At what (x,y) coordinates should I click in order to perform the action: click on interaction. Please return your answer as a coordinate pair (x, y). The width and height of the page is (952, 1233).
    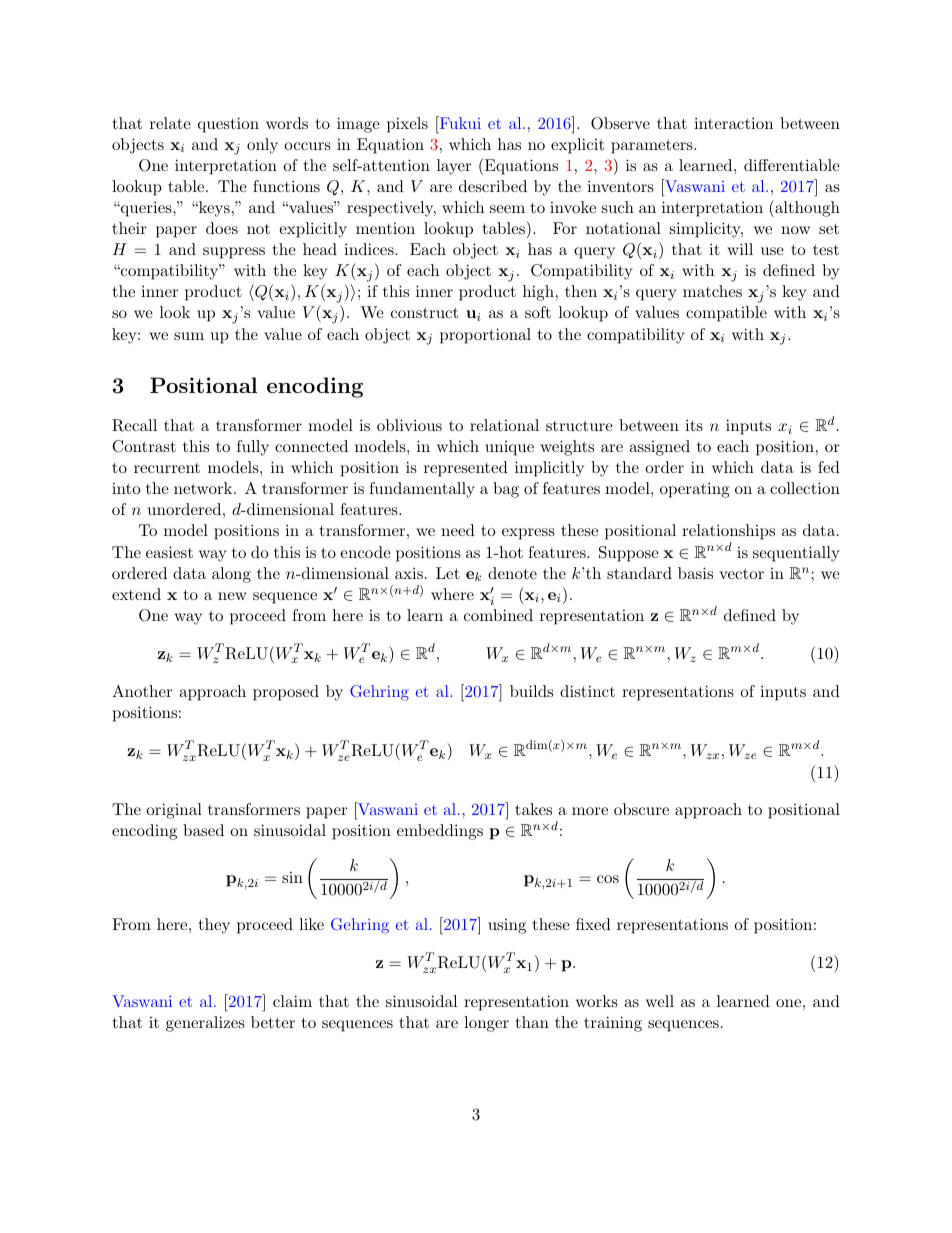
    Looking at the image, I should click on (733, 123).
